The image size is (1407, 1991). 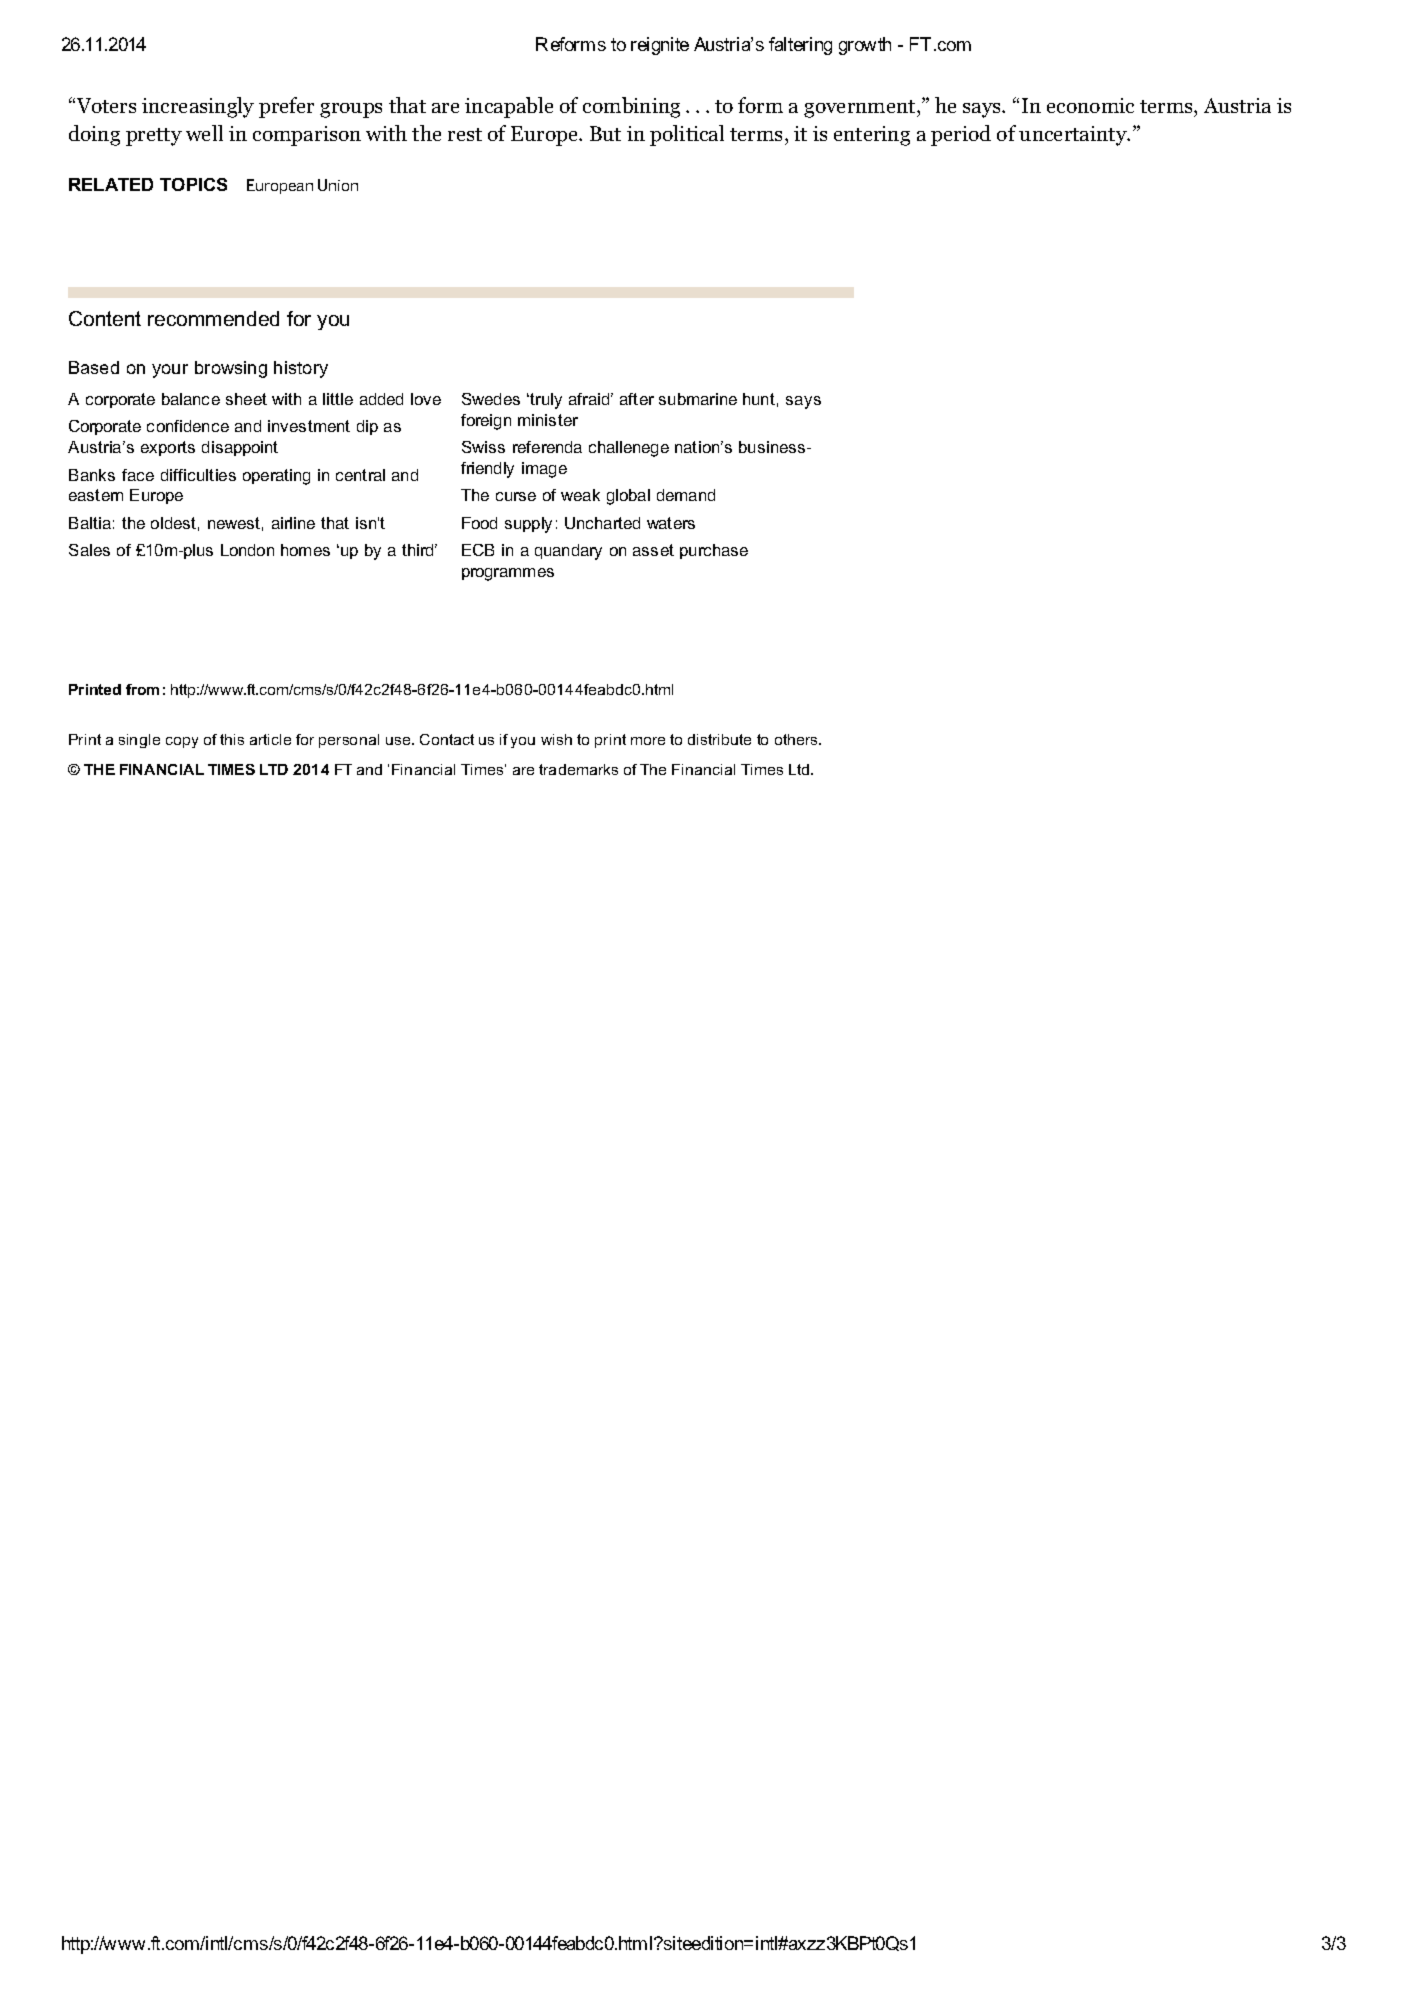 What do you see at coordinates (198, 107) in the screenshot?
I see `increasingly` at bounding box center [198, 107].
